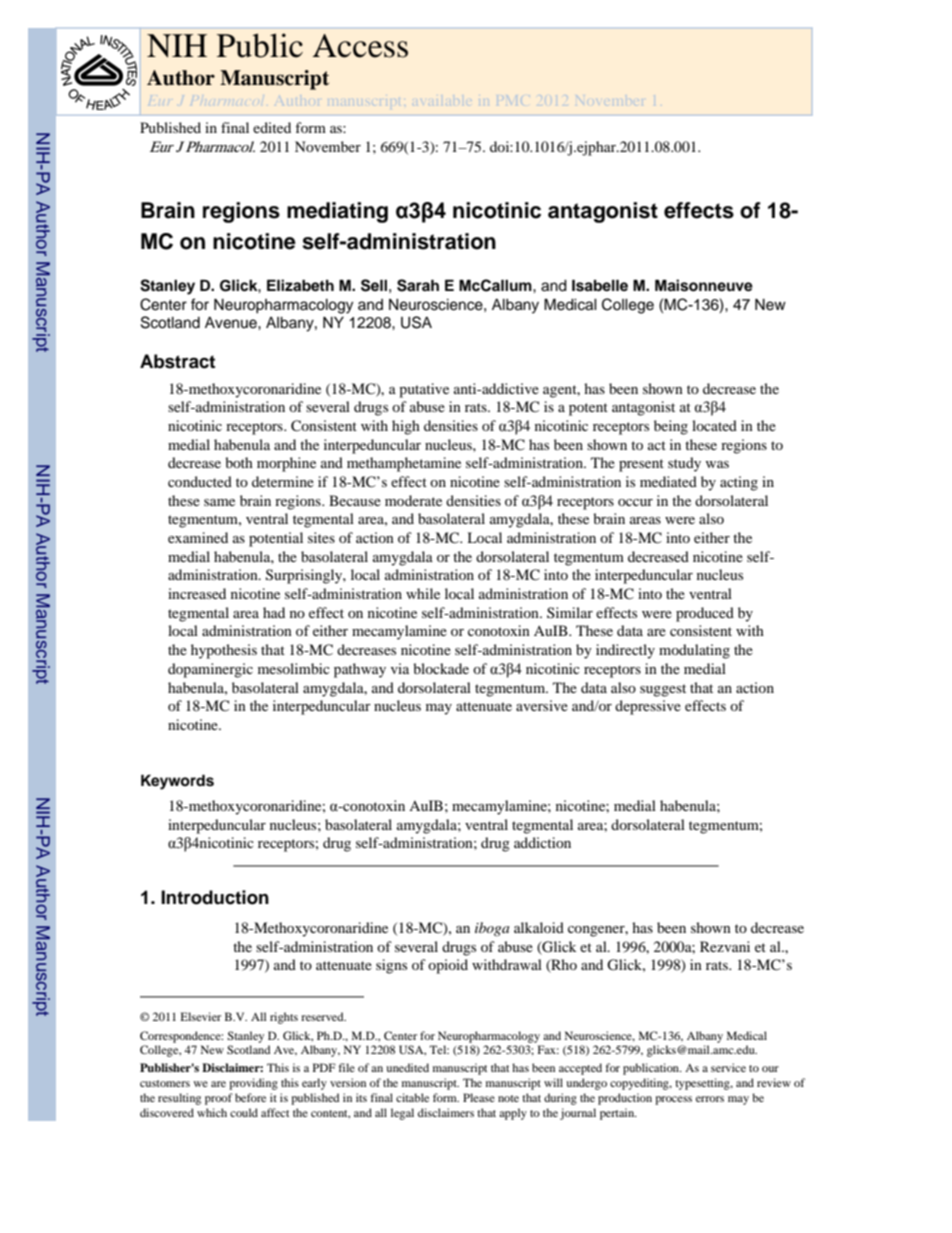  Describe the element at coordinates (337, 212) in the page. I see `mediating` at that location.
